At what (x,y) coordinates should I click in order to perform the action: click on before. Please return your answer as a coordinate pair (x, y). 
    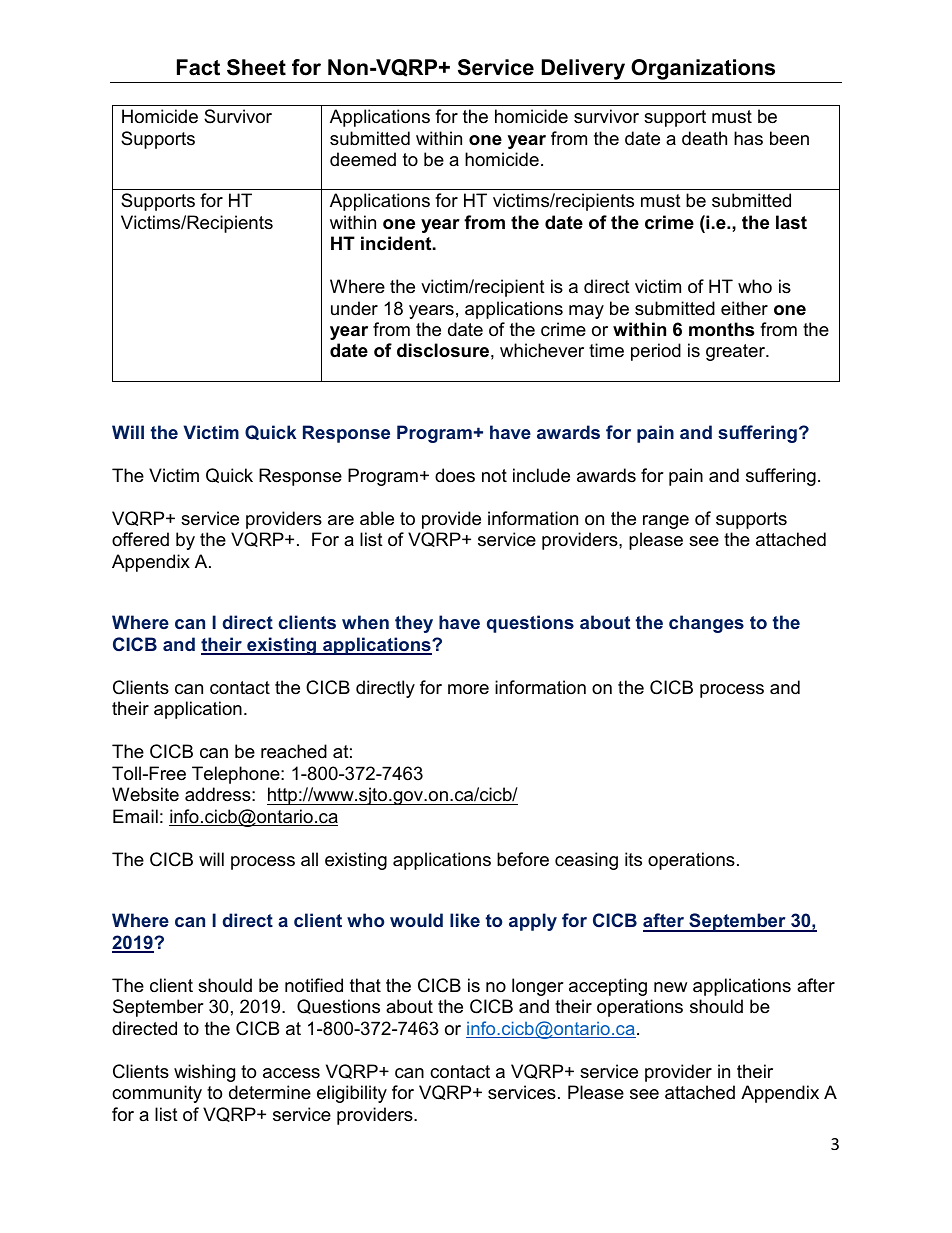
    Looking at the image, I should click on (523, 859).
